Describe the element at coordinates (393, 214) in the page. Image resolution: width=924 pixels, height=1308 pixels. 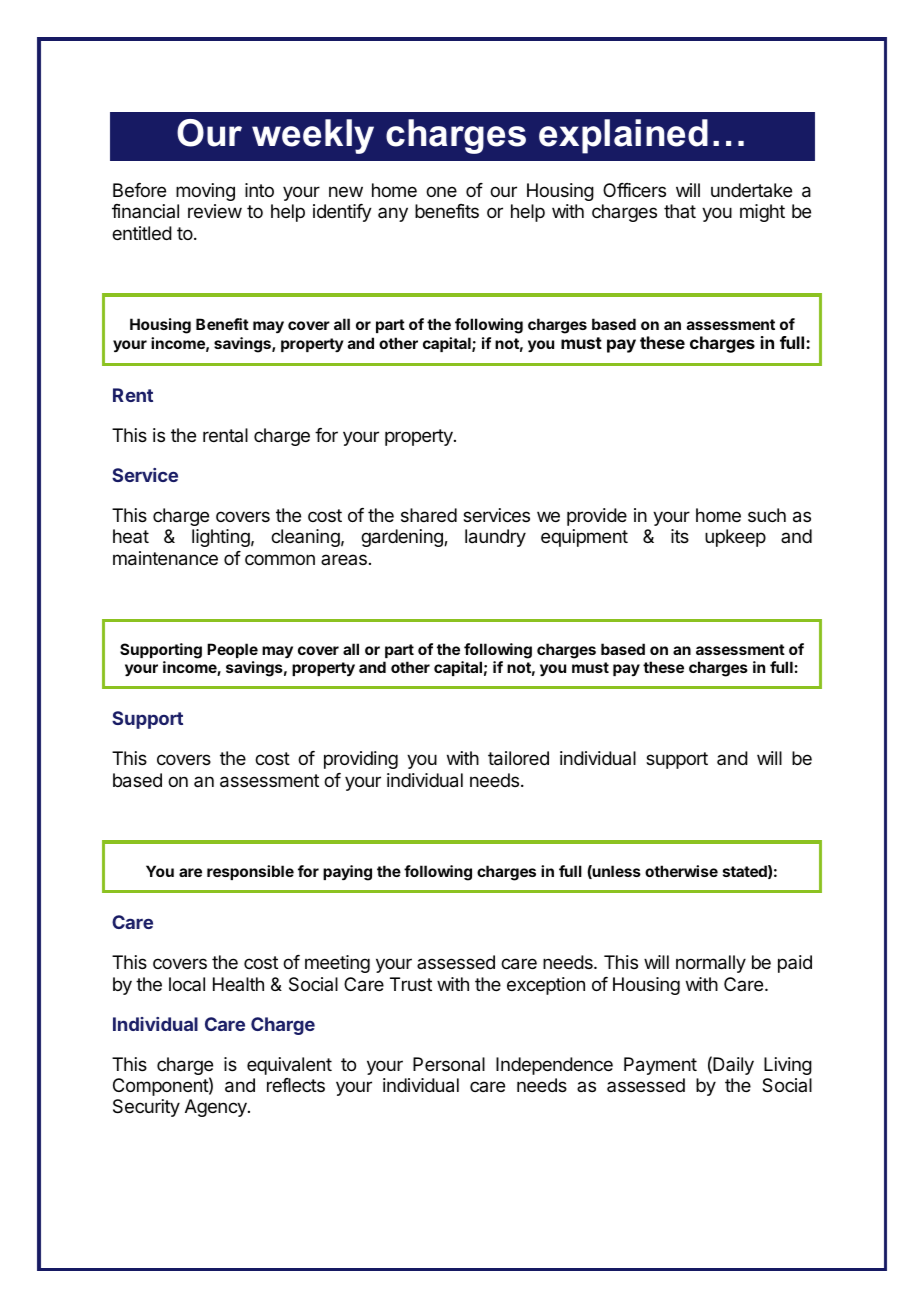
I see `any` at that location.
